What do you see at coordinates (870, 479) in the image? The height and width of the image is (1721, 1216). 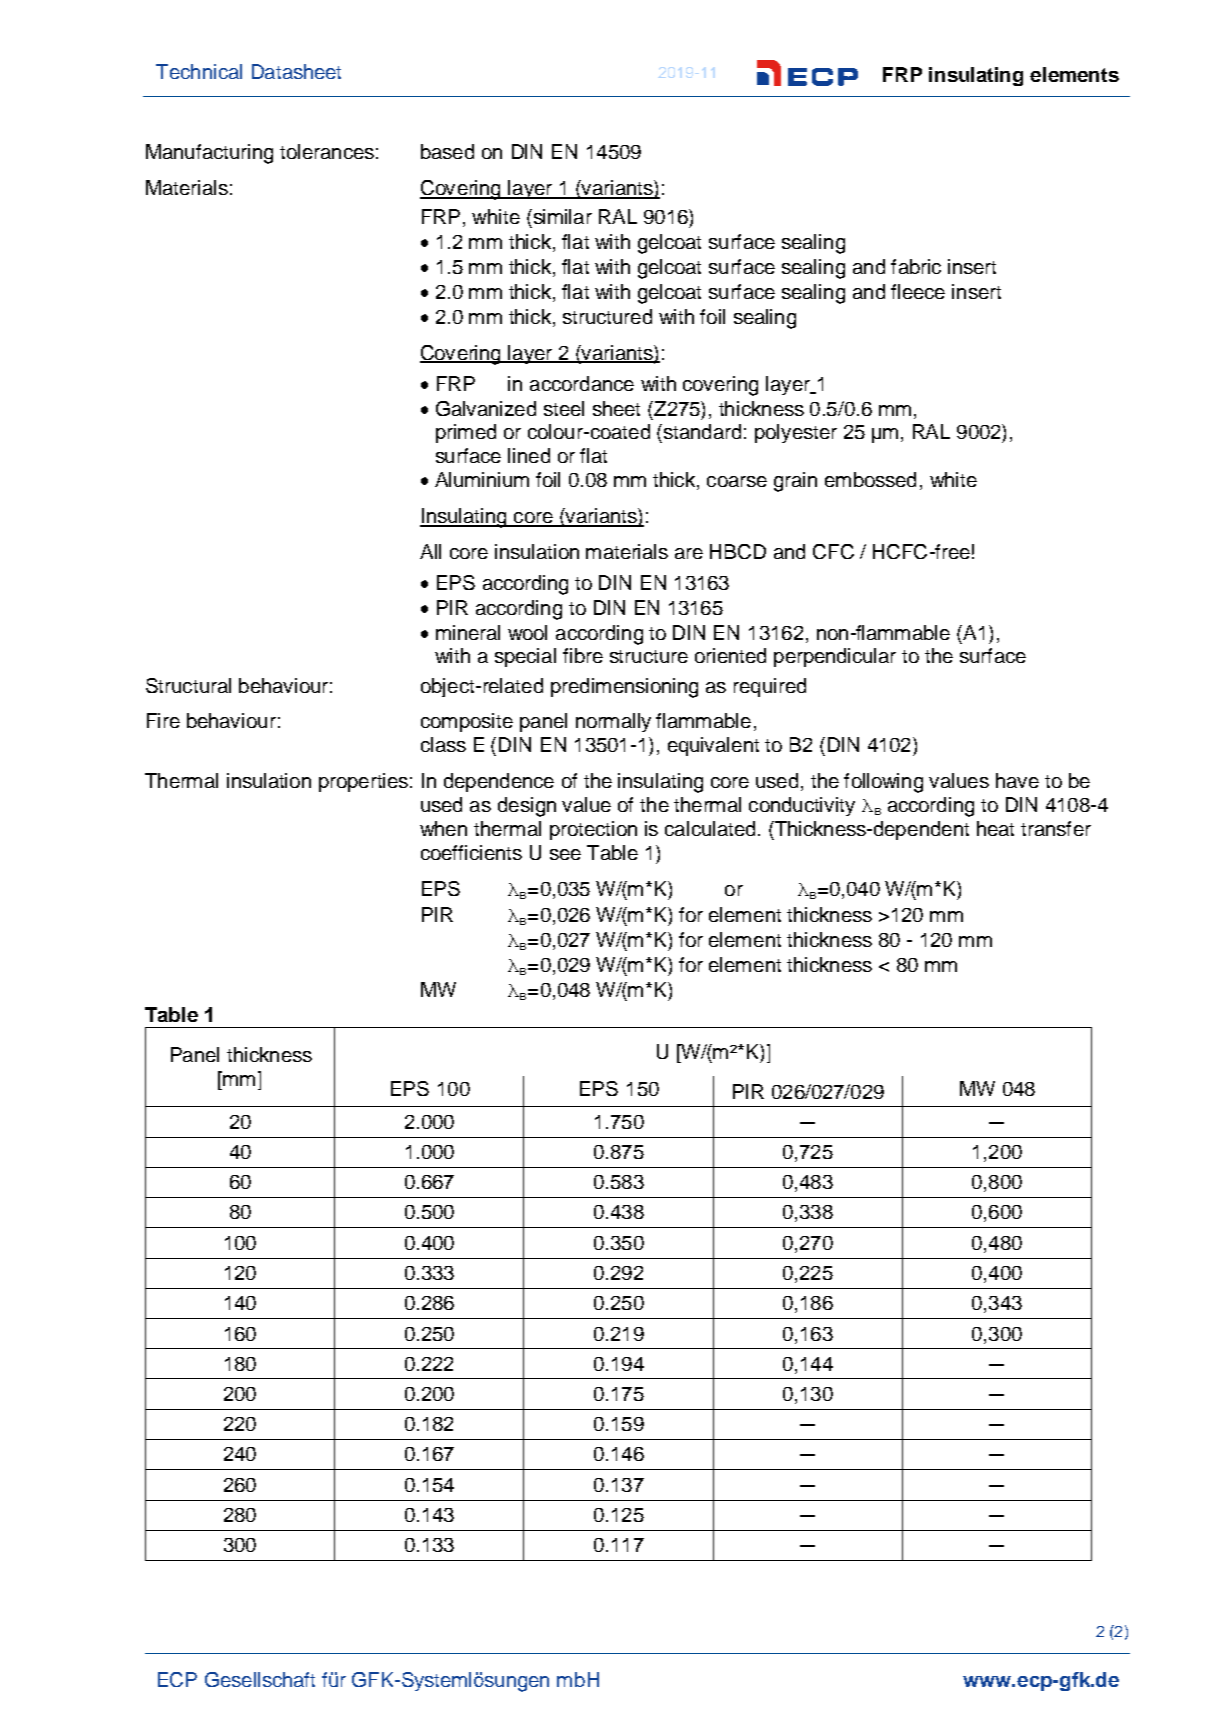 I see `embossed` at bounding box center [870, 479].
